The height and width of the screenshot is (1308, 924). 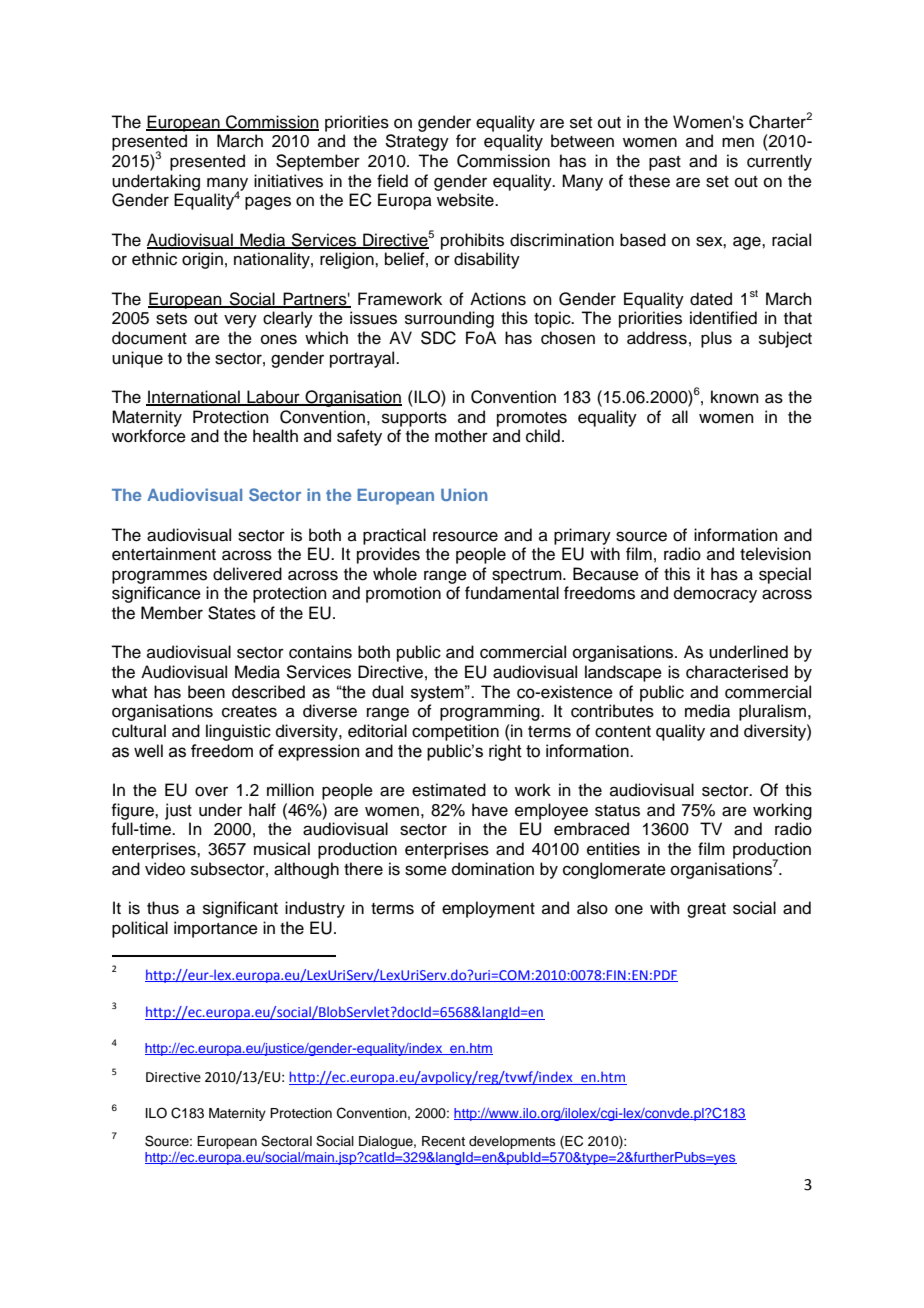 What do you see at coordinates (268, 203) in the screenshot?
I see `pages` at bounding box center [268, 203].
